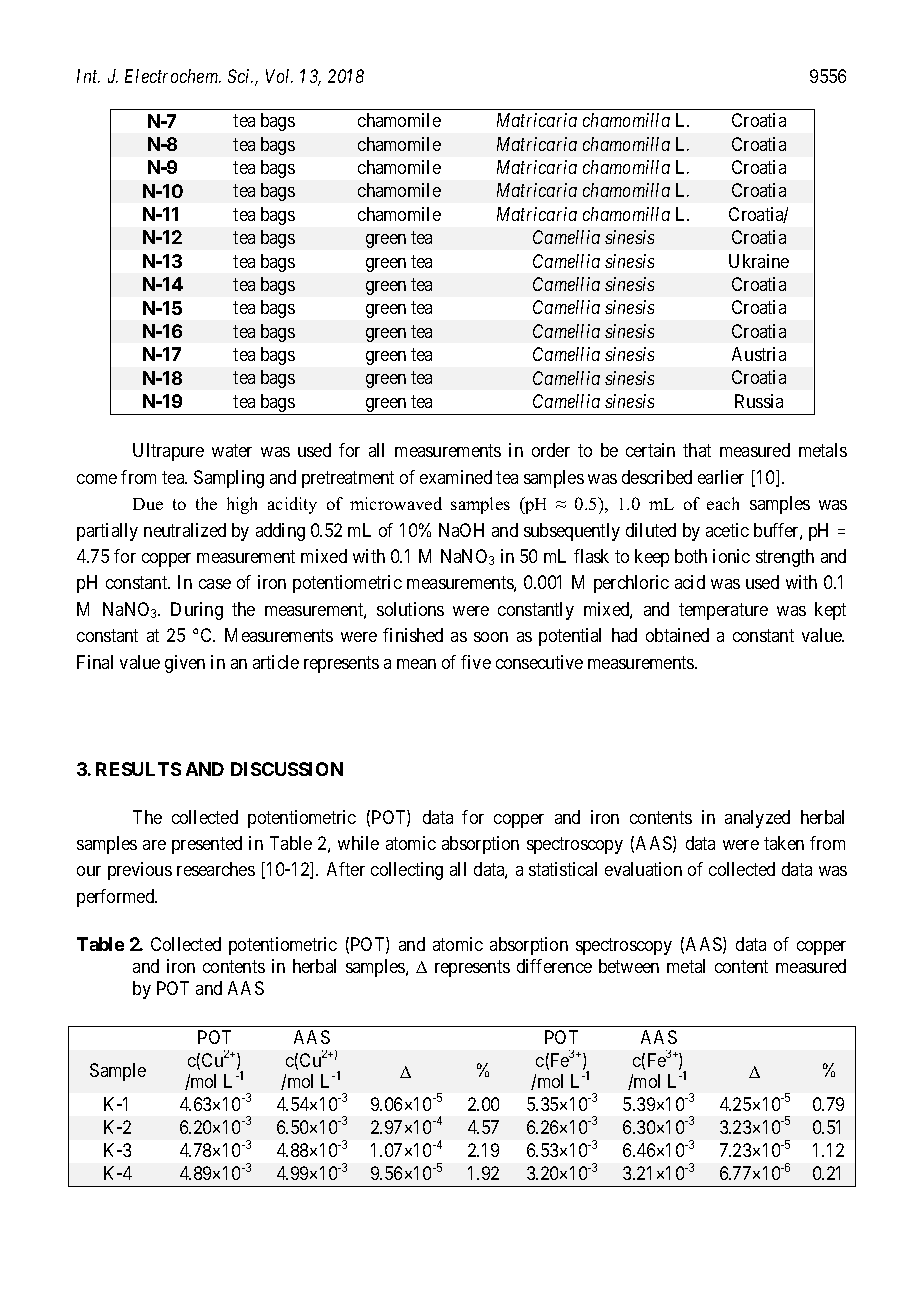  Describe the element at coordinates (759, 261) in the screenshot. I see `Ukraine` at that location.
